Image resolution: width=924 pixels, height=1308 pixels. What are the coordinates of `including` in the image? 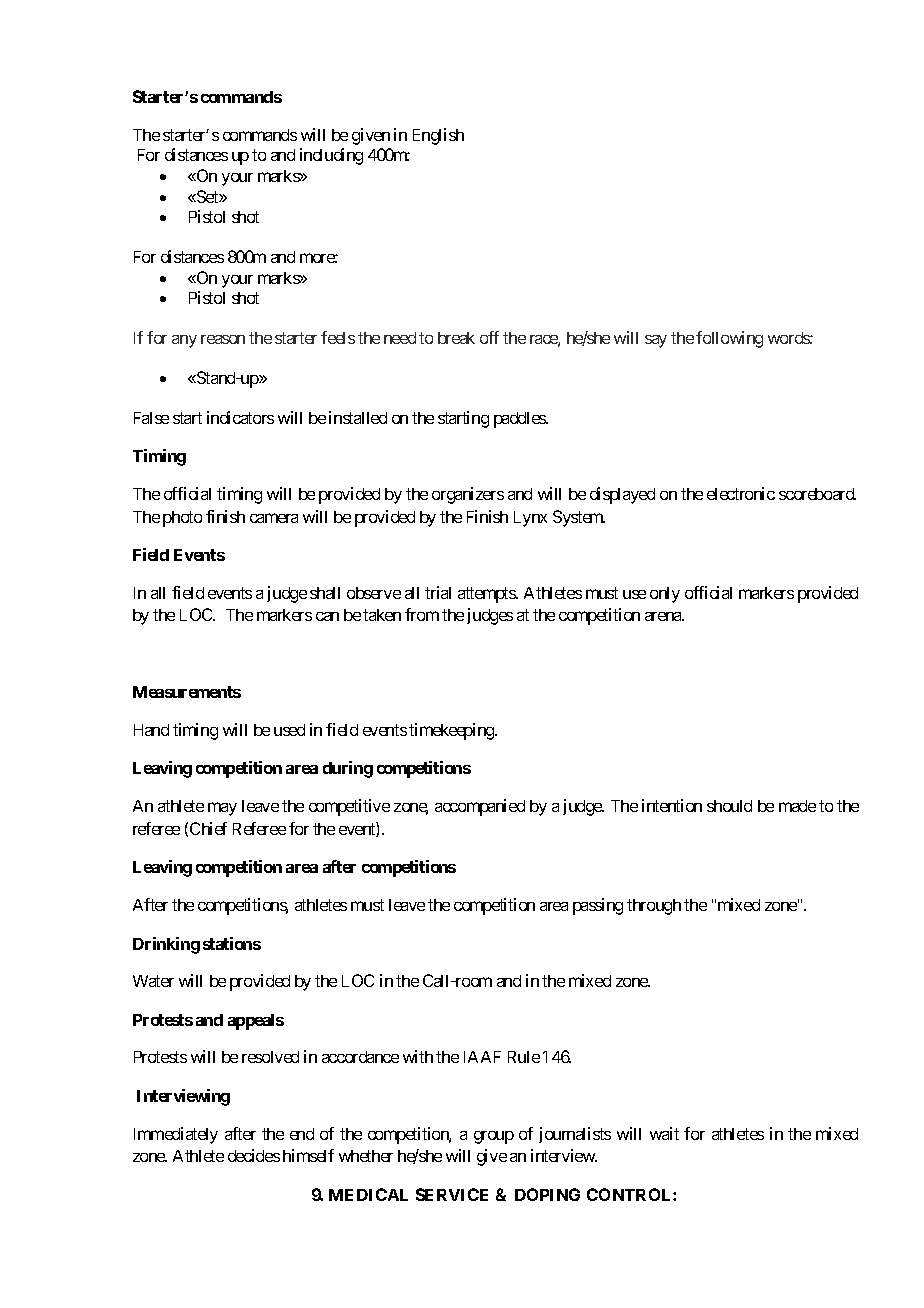 It's located at (331, 156).
